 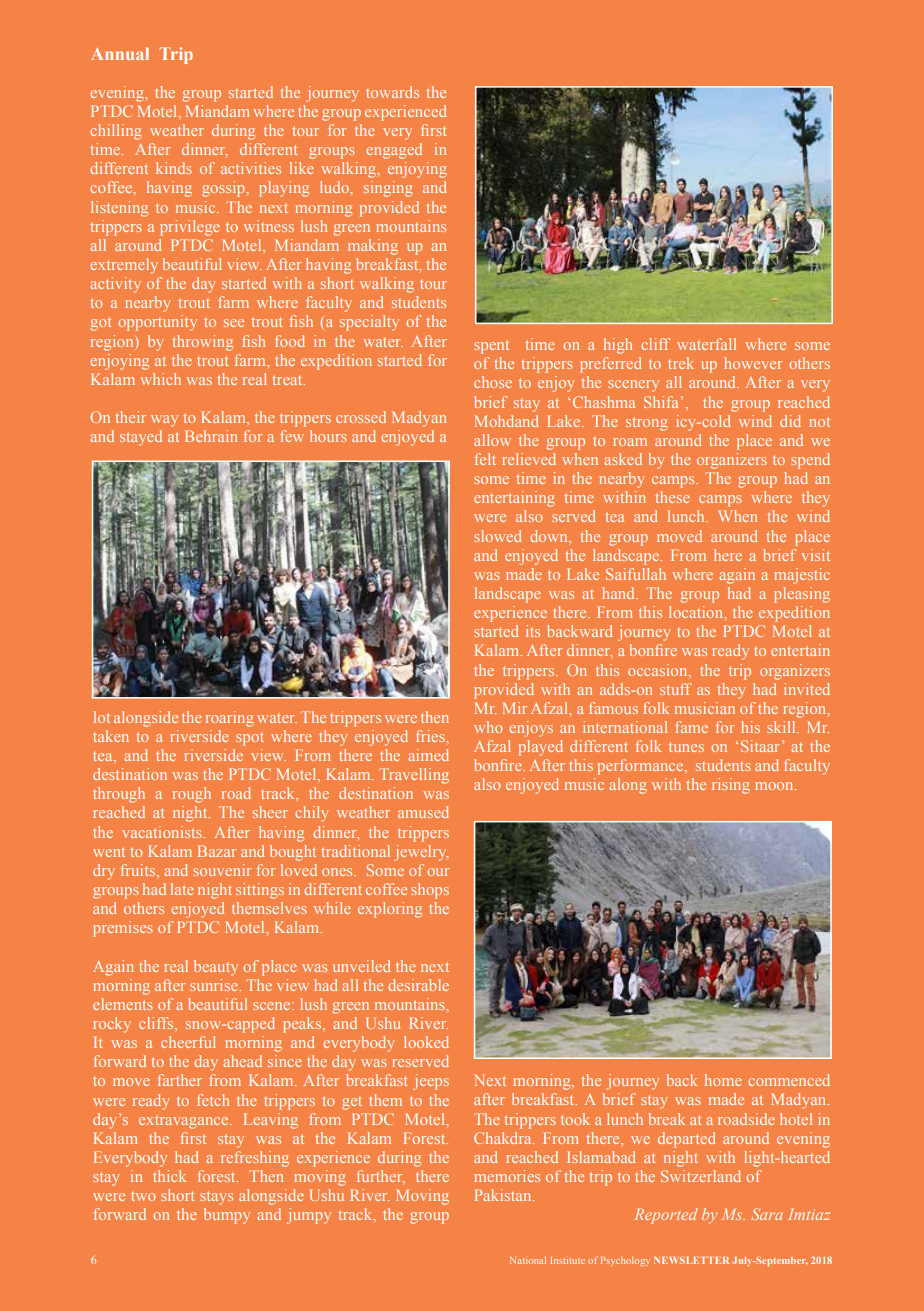 What do you see at coordinates (697, 613) in the image?
I see `location` at bounding box center [697, 613].
